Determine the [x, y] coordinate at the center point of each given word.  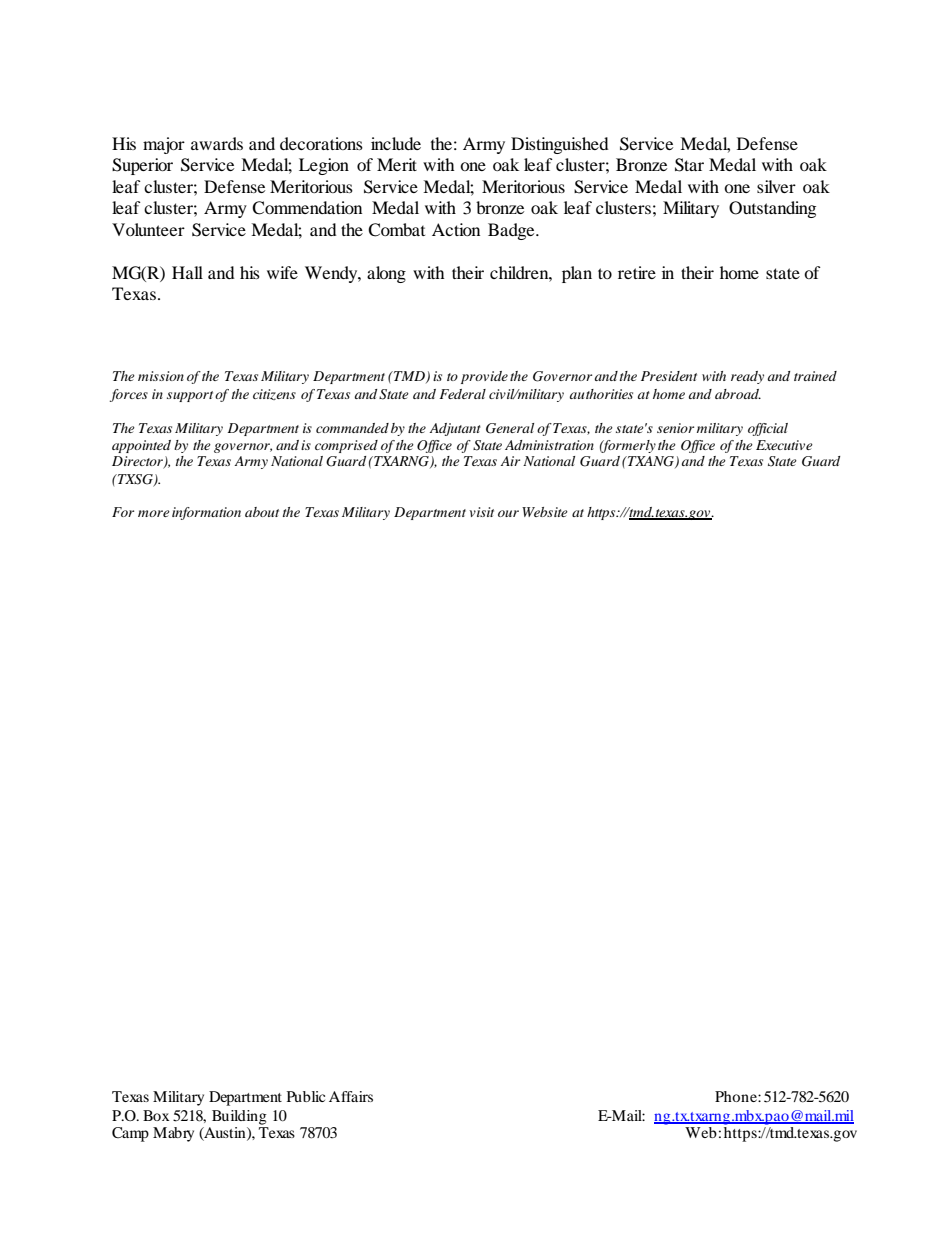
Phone [737, 1096]
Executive [784, 445]
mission [161, 376]
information [206, 513]
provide [484, 377]
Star [689, 165]
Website [545, 512]
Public [306, 1096]
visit [481, 512]
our [508, 513]
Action [456, 229]
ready [747, 377]
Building [239, 1117]
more [154, 513]
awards [217, 143]
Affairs [351, 1096]
